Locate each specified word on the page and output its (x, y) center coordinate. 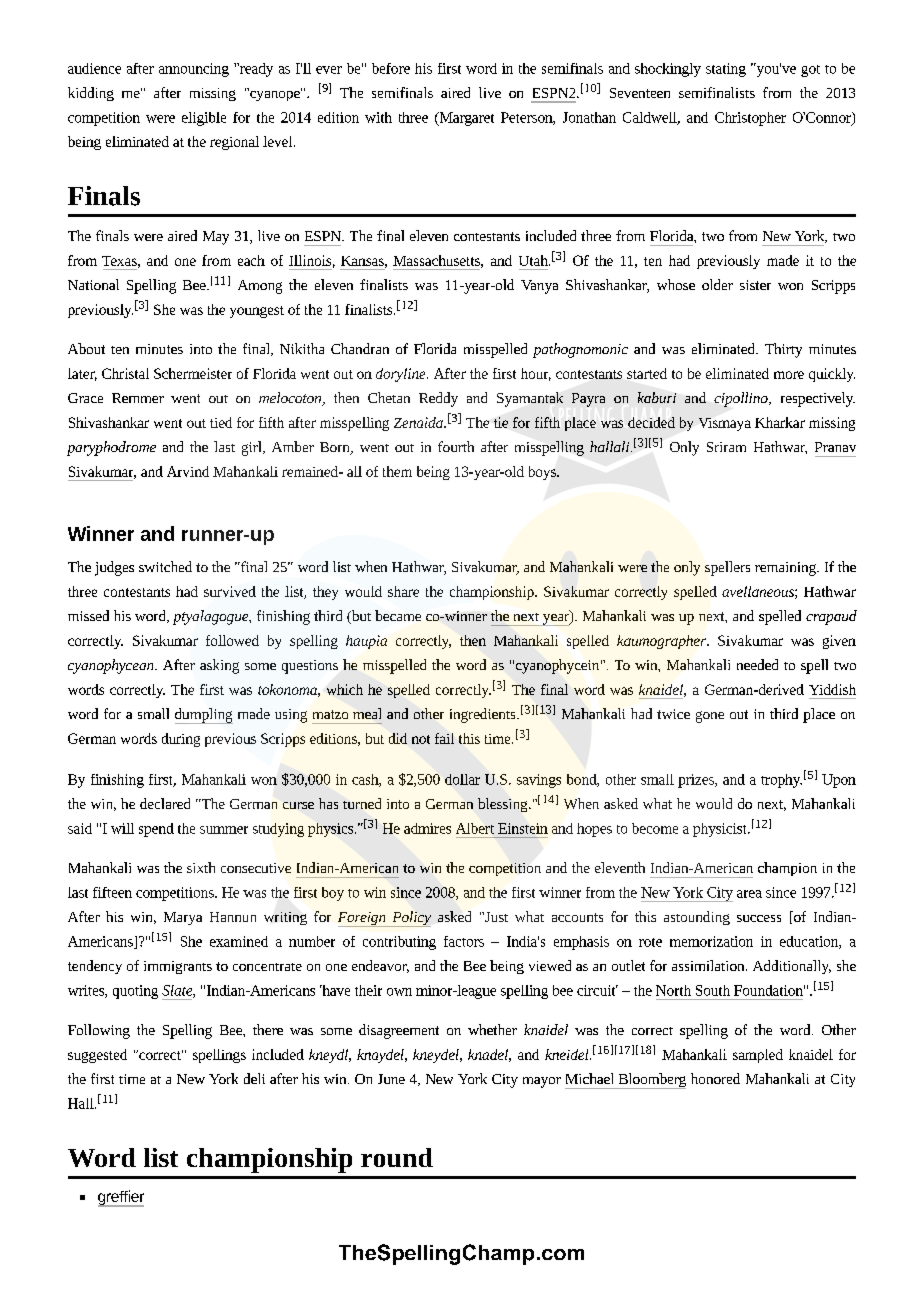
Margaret (465, 119)
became (398, 615)
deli (254, 1078)
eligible (204, 119)
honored (715, 1078)
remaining (786, 569)
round (397, 1157)
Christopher (750, 119)
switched (165, 566)
